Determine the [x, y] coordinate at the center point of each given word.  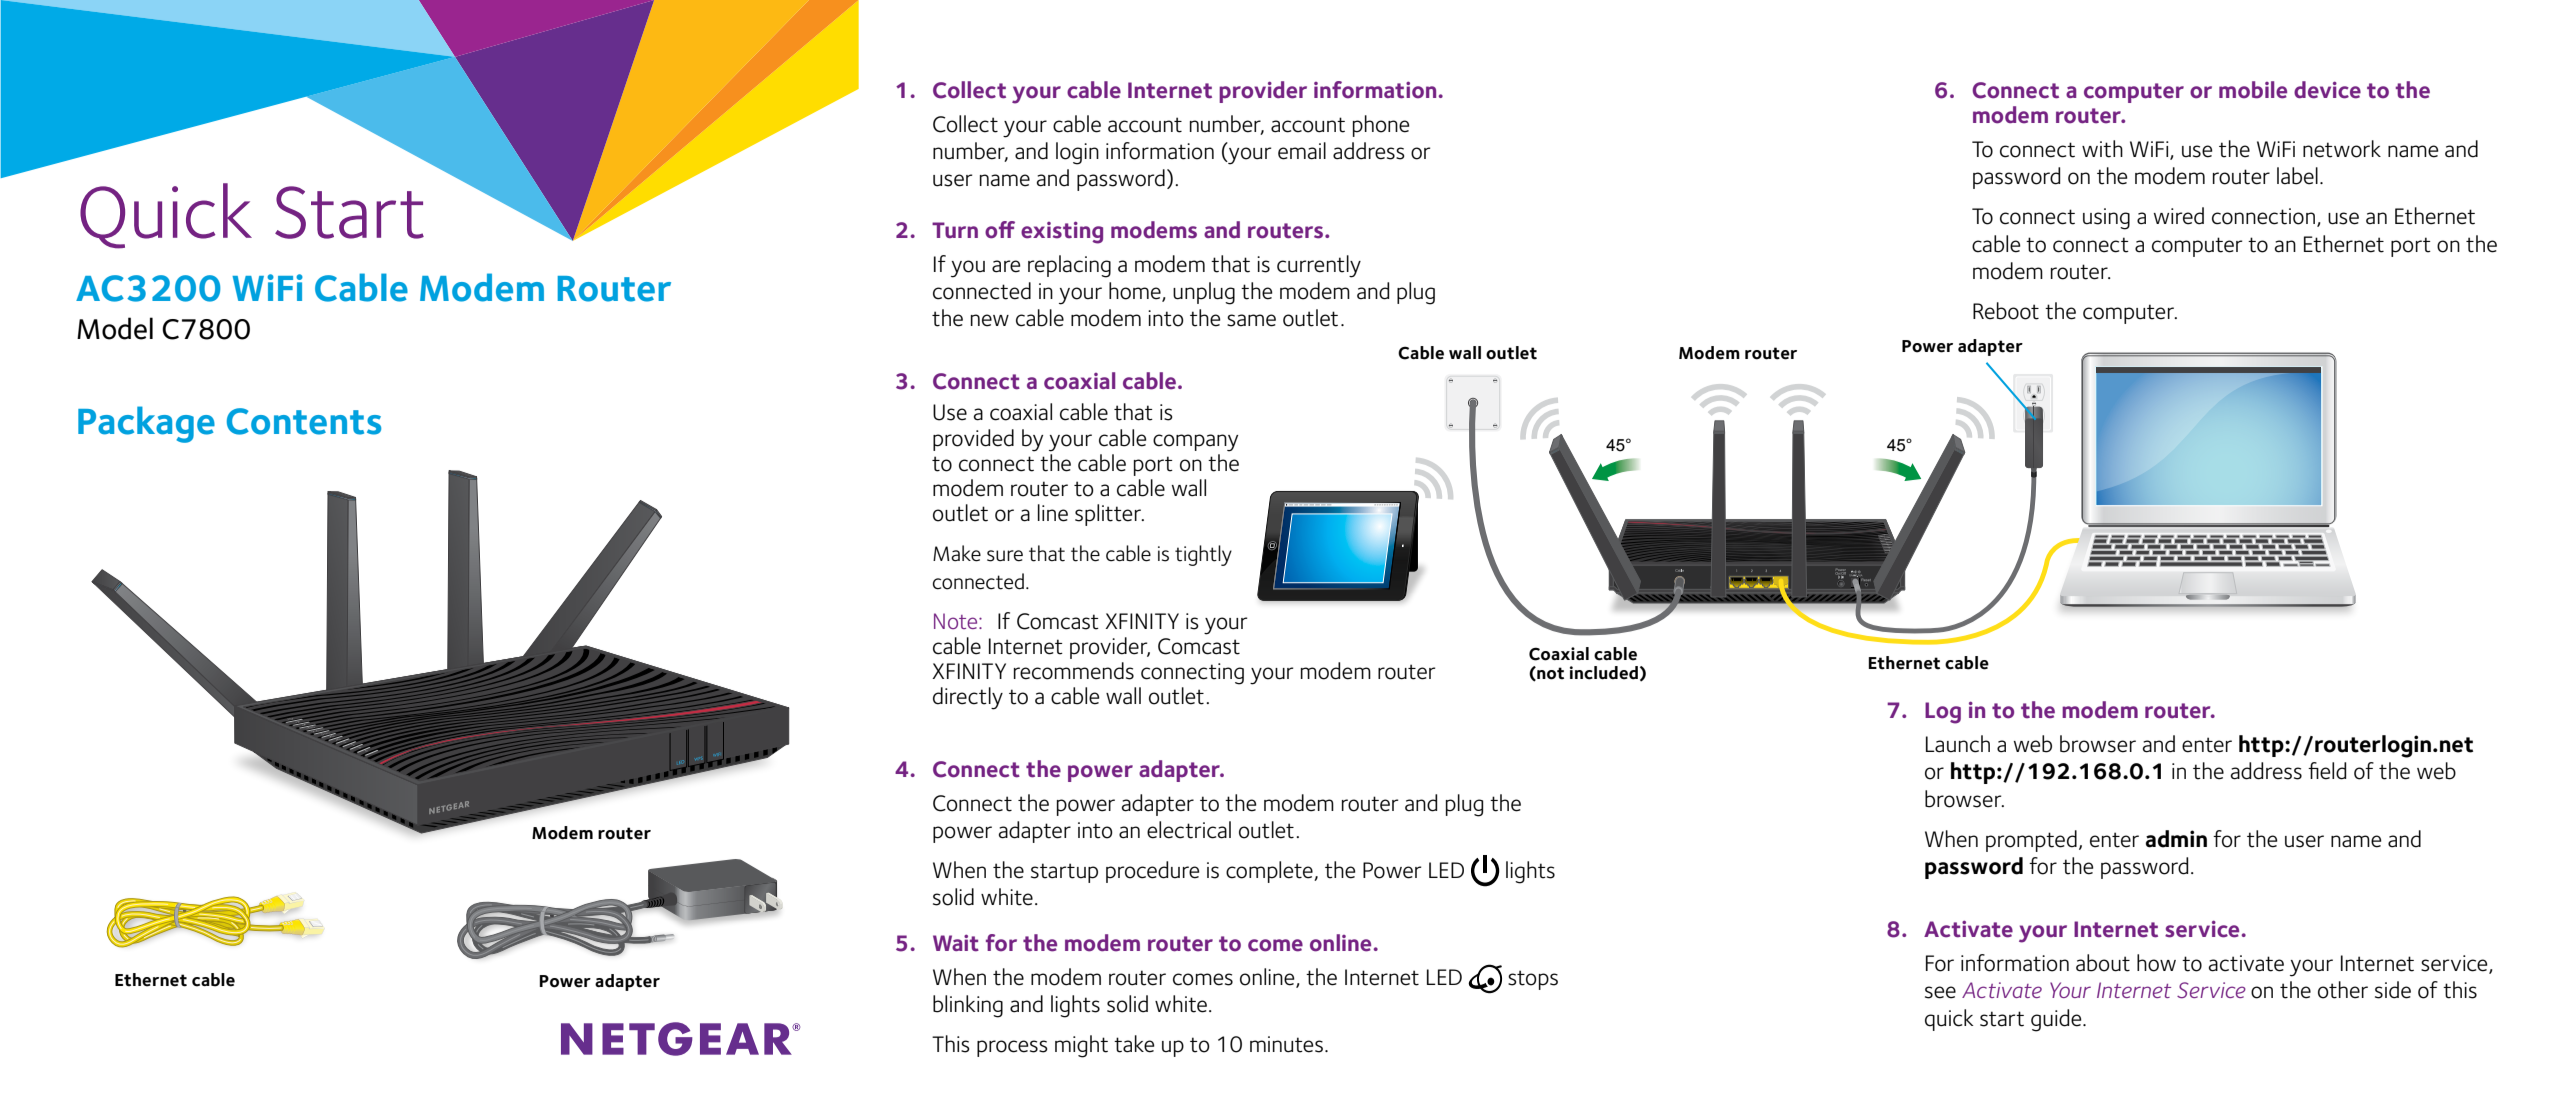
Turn [955, 230]
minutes [1286, 1044]
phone [1381, 126]
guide [2057, 1020]
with [2102, 149]
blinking [968, 1006]
